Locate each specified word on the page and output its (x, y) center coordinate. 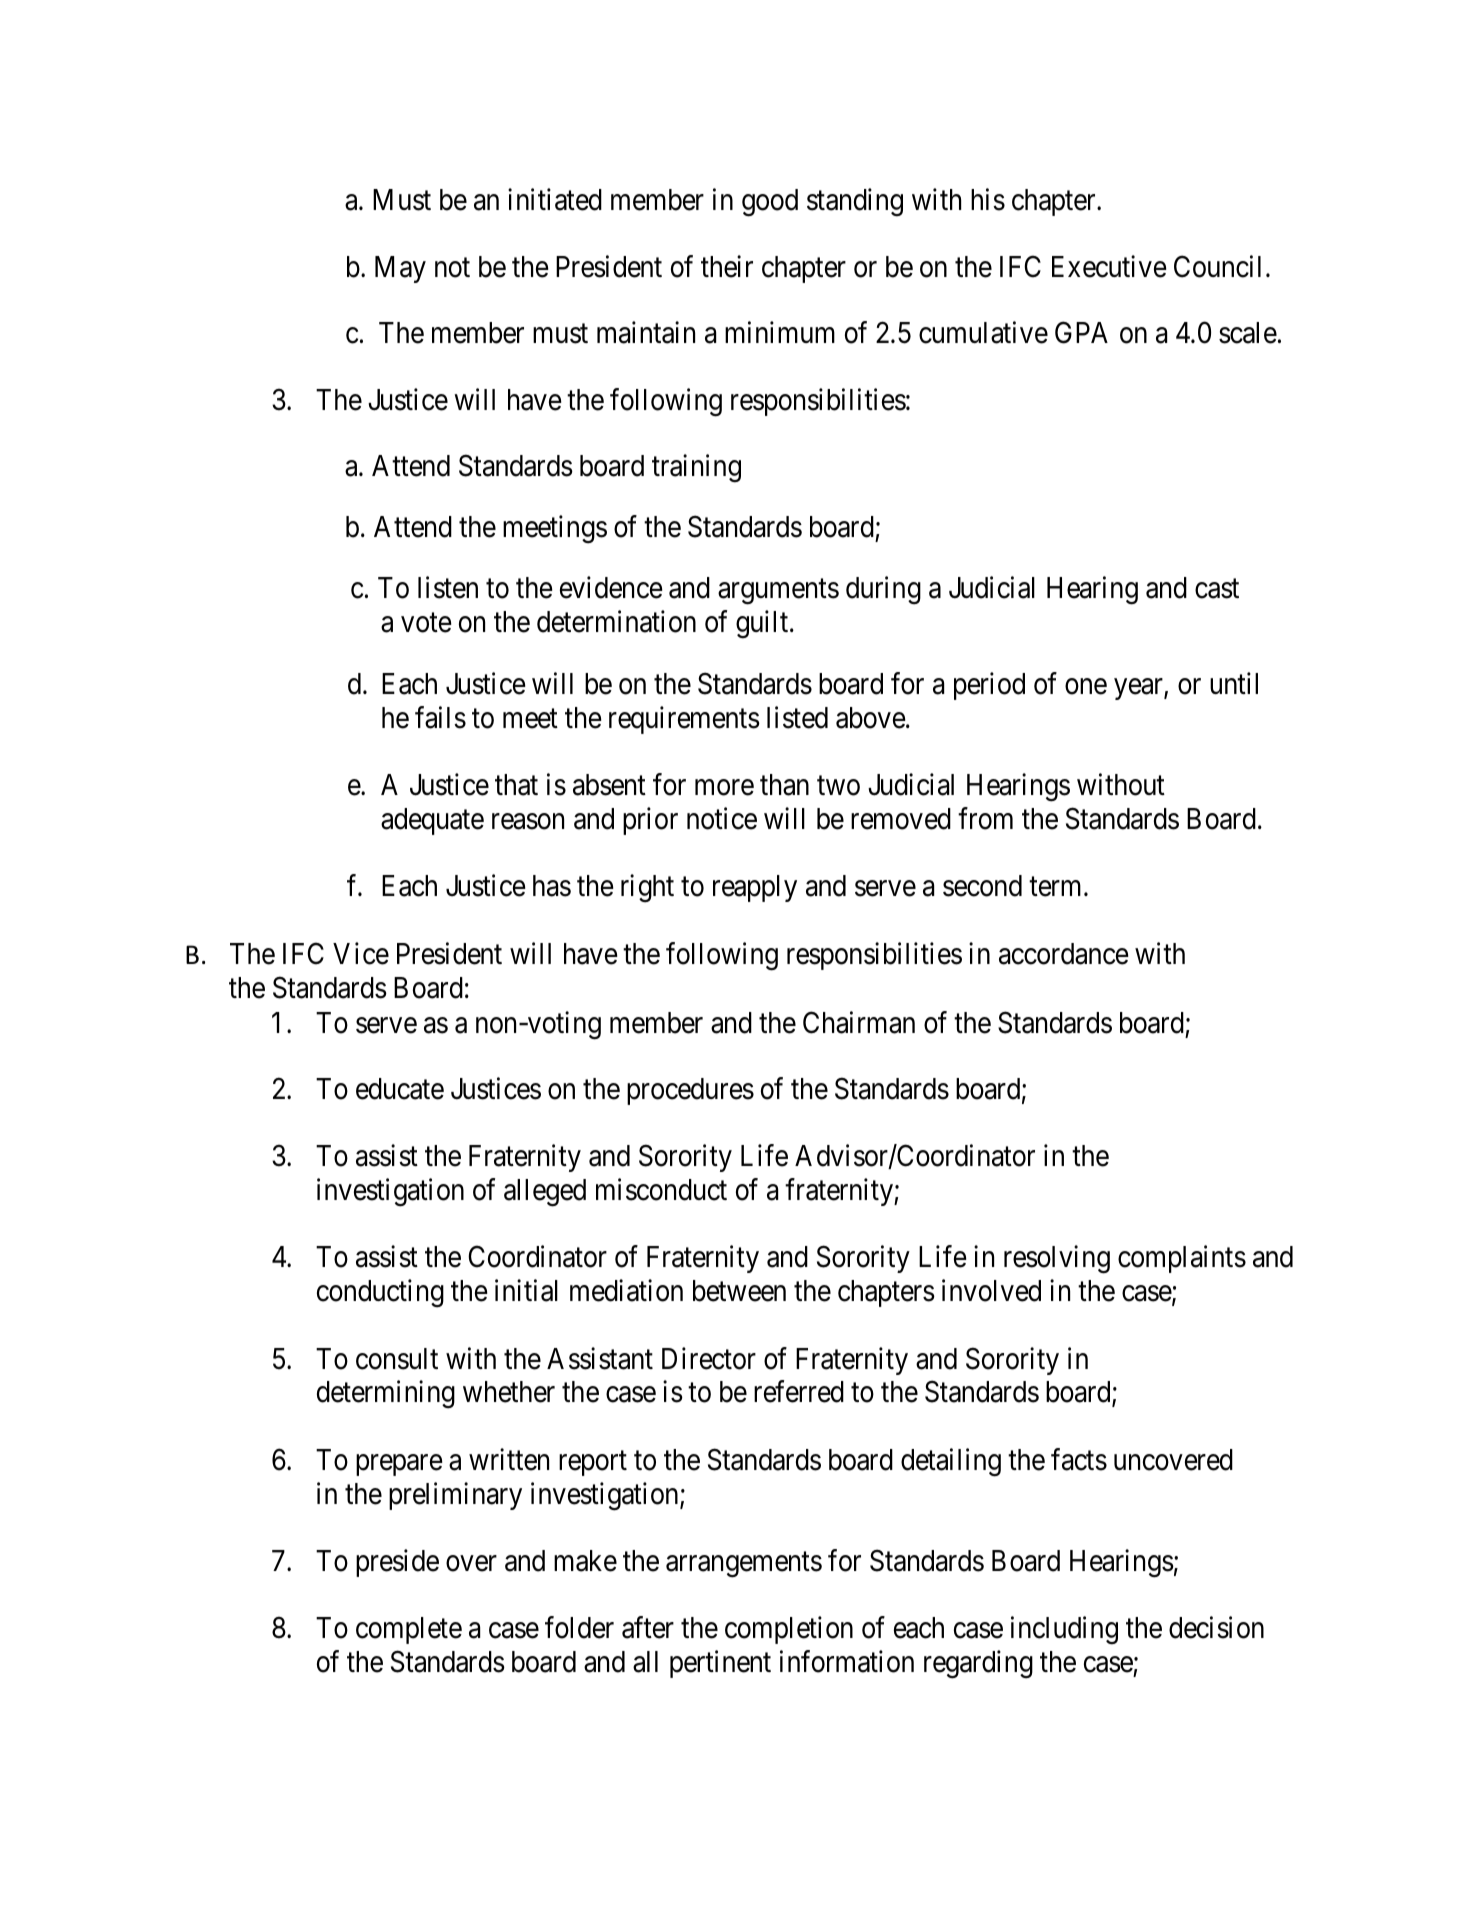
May (400, 269)
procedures (690, 1091)
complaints (1182, 1259)
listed (797, 717)
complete (409, 1630)
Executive (1109, 266)
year (1139, 689)
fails (440, 717)
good (770, 203)
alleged (545, 1193)
